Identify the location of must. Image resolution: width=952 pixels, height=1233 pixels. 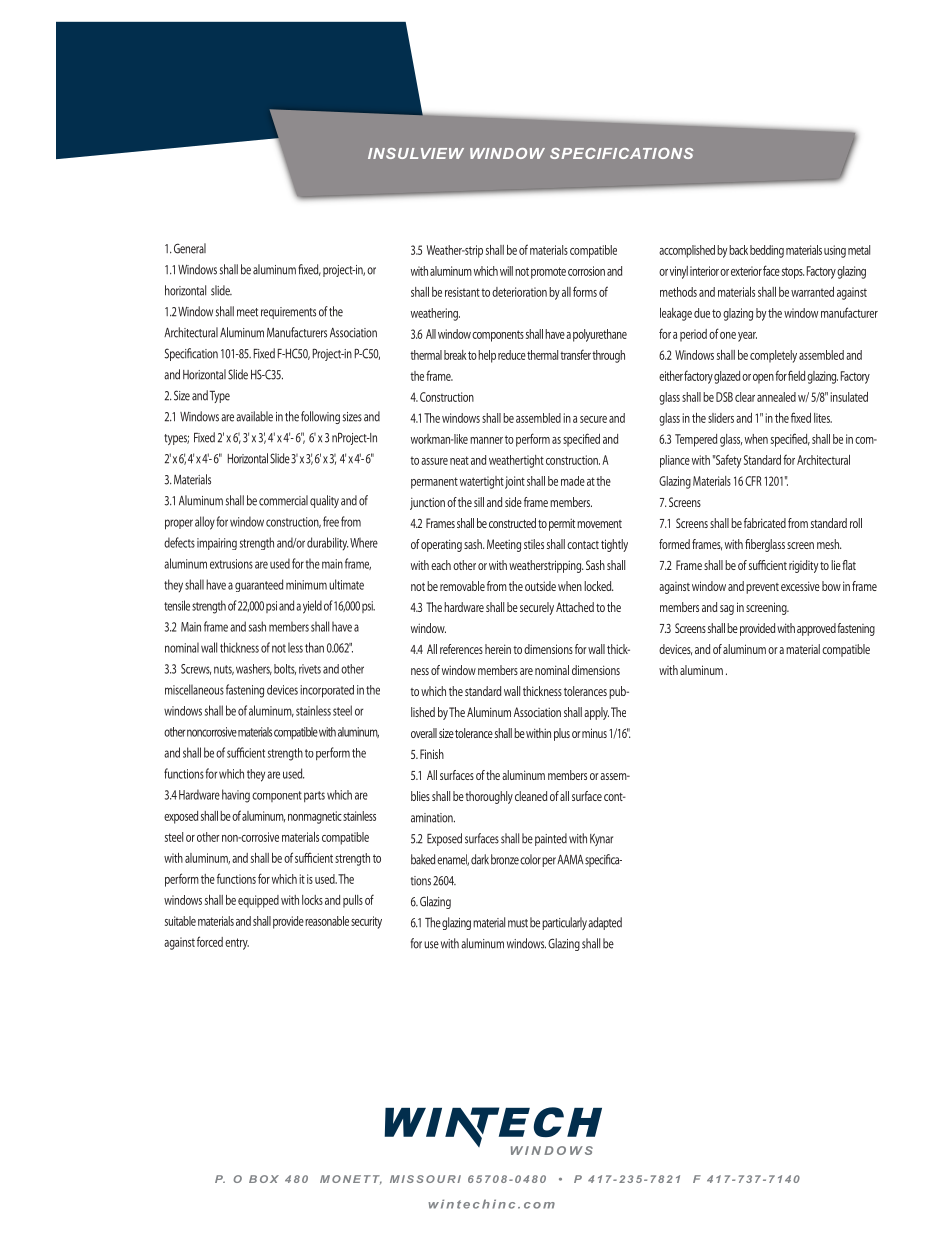
(518, 923).
